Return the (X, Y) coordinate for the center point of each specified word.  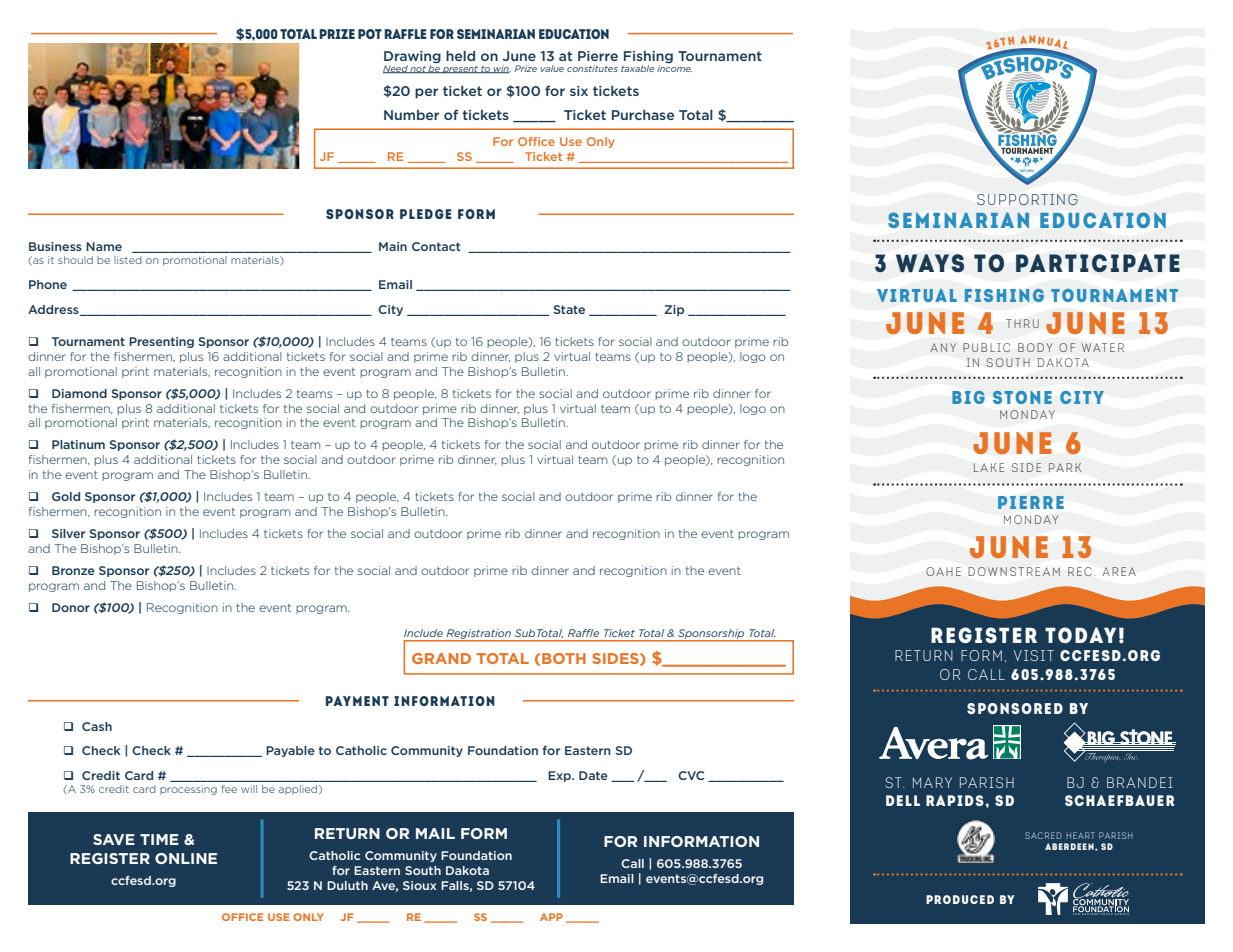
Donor (71, 607)
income (674, 67)
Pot (370, 34)
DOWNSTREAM (1014, 571)
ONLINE (186, 858)
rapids (955, 800)
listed (128, 260)
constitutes (592, 68)
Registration (478, 635)
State (569, 309)
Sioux (420, 885)
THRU (1022, 323)
